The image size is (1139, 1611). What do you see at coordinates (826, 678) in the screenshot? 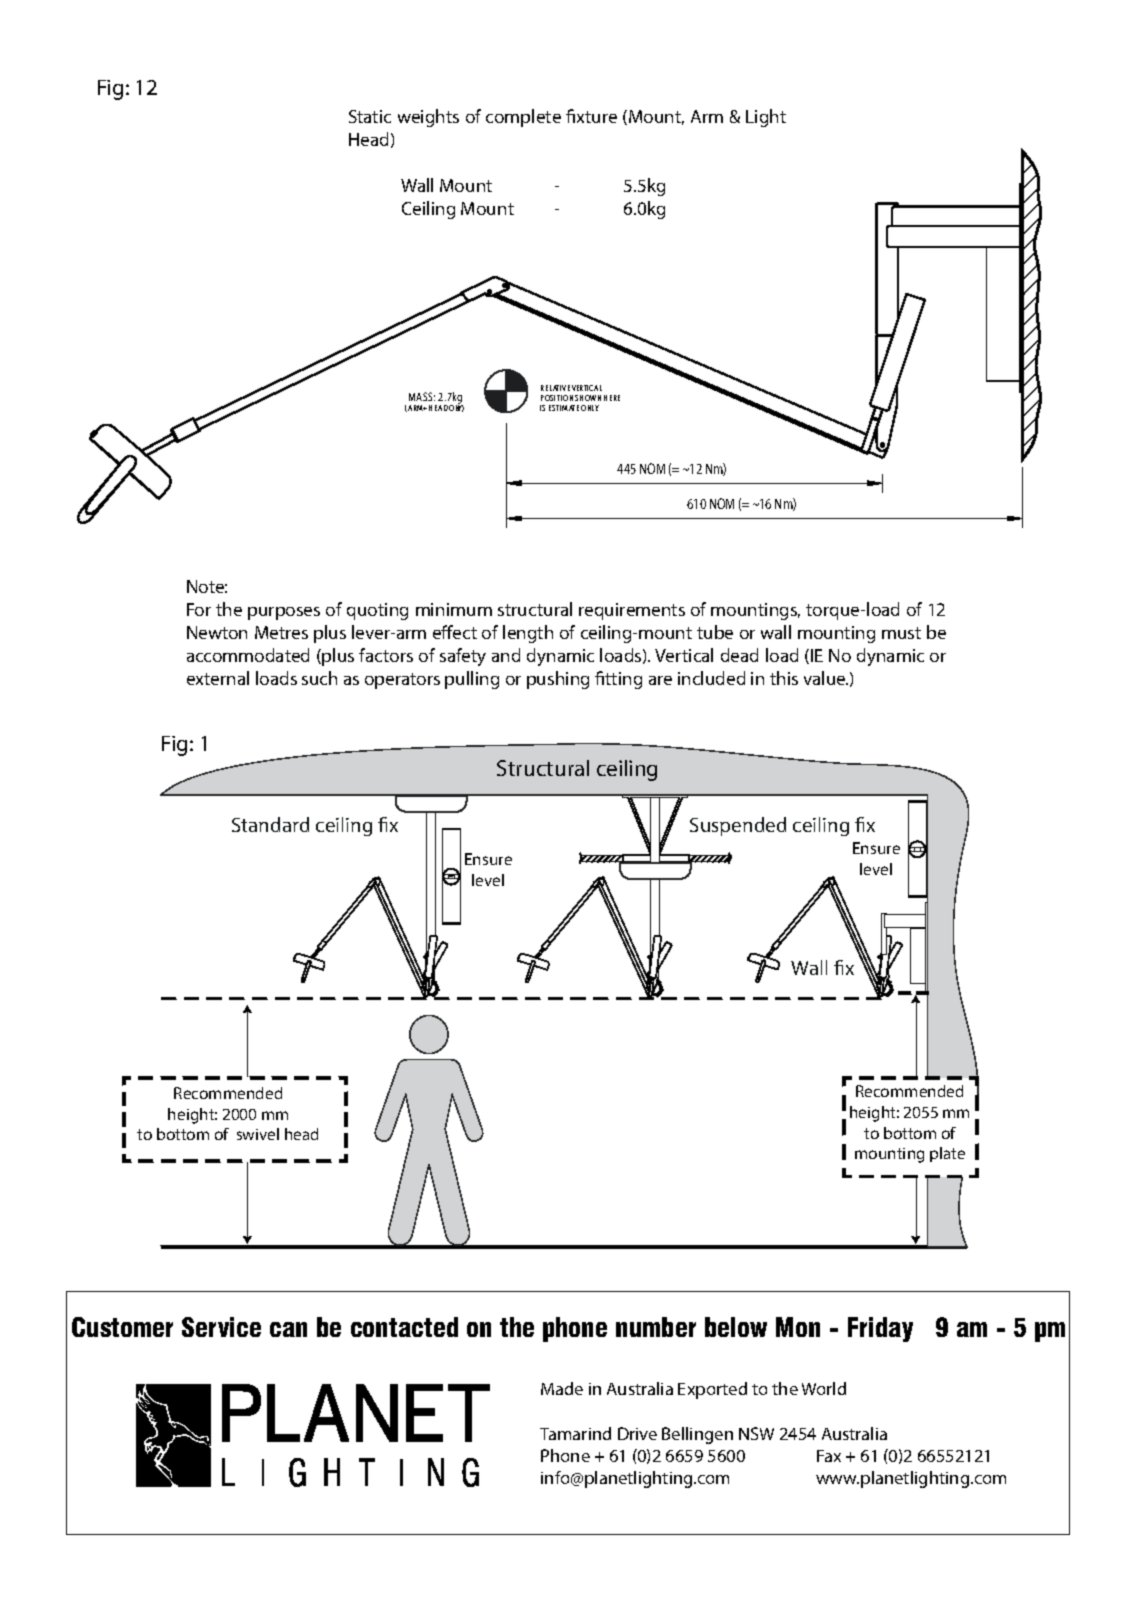
I see `value` at bounding box center [826, 678].
